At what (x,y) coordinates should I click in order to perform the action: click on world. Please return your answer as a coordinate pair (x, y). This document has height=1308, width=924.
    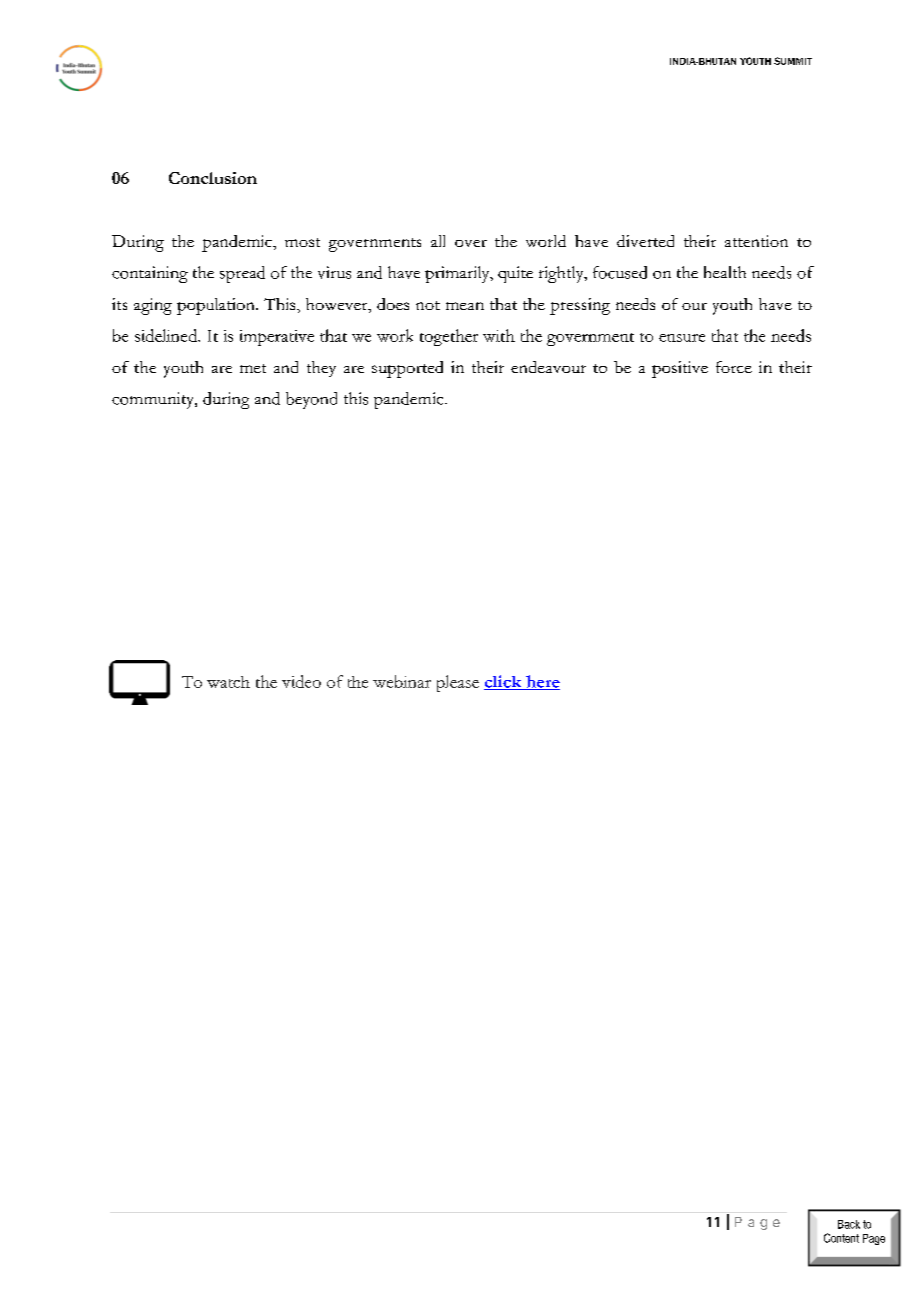
    Looking at the image, I should click on (546, 241).
